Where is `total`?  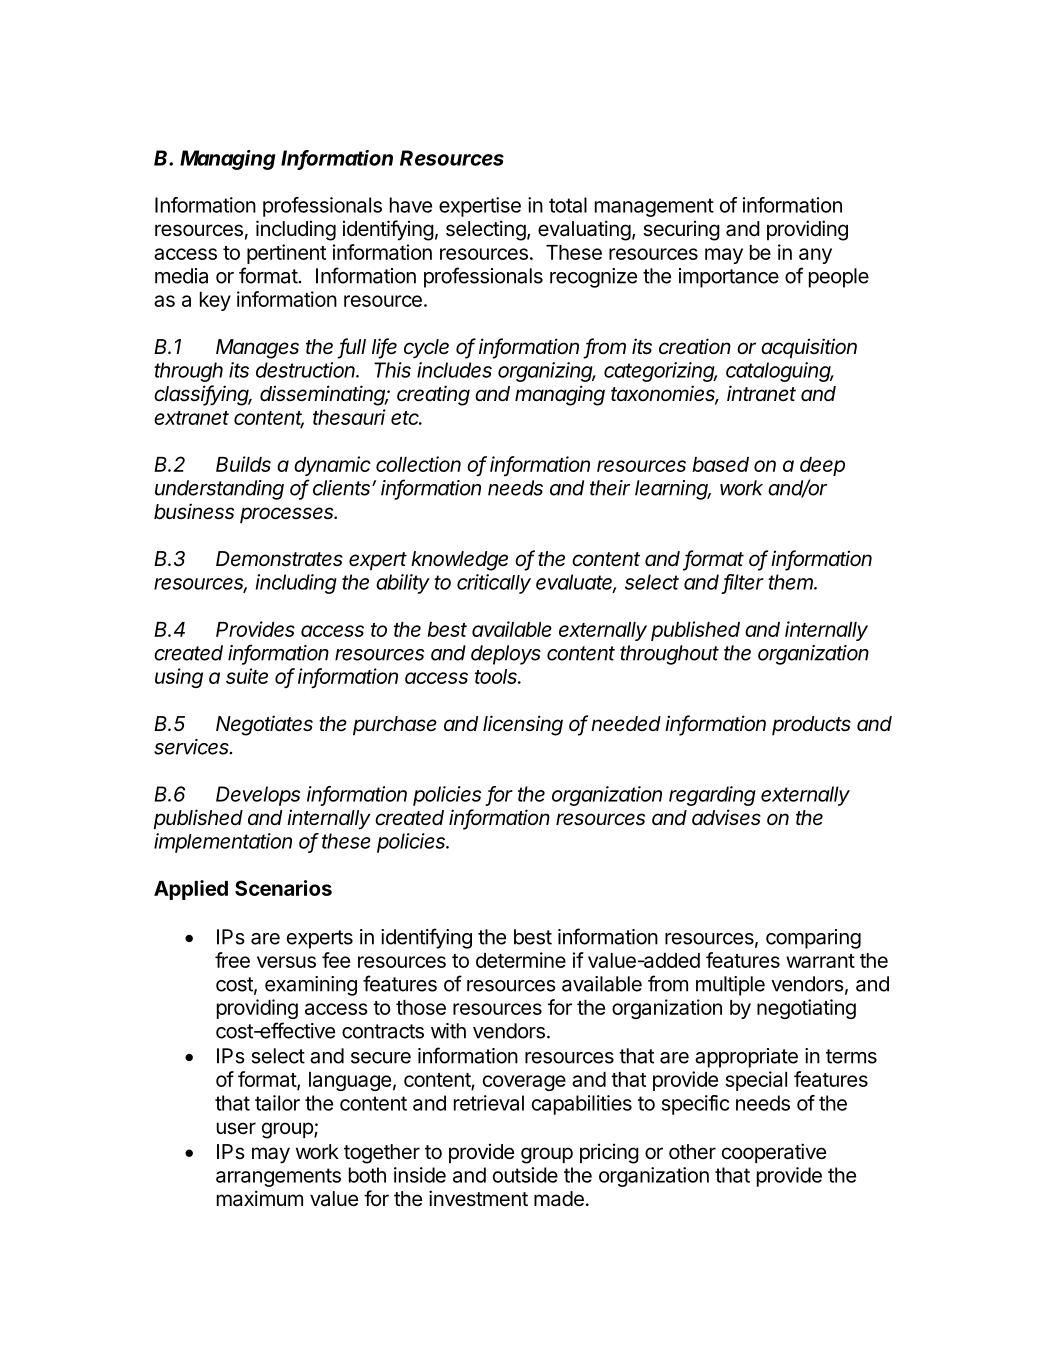
total is located at coordinates (568, 205).
